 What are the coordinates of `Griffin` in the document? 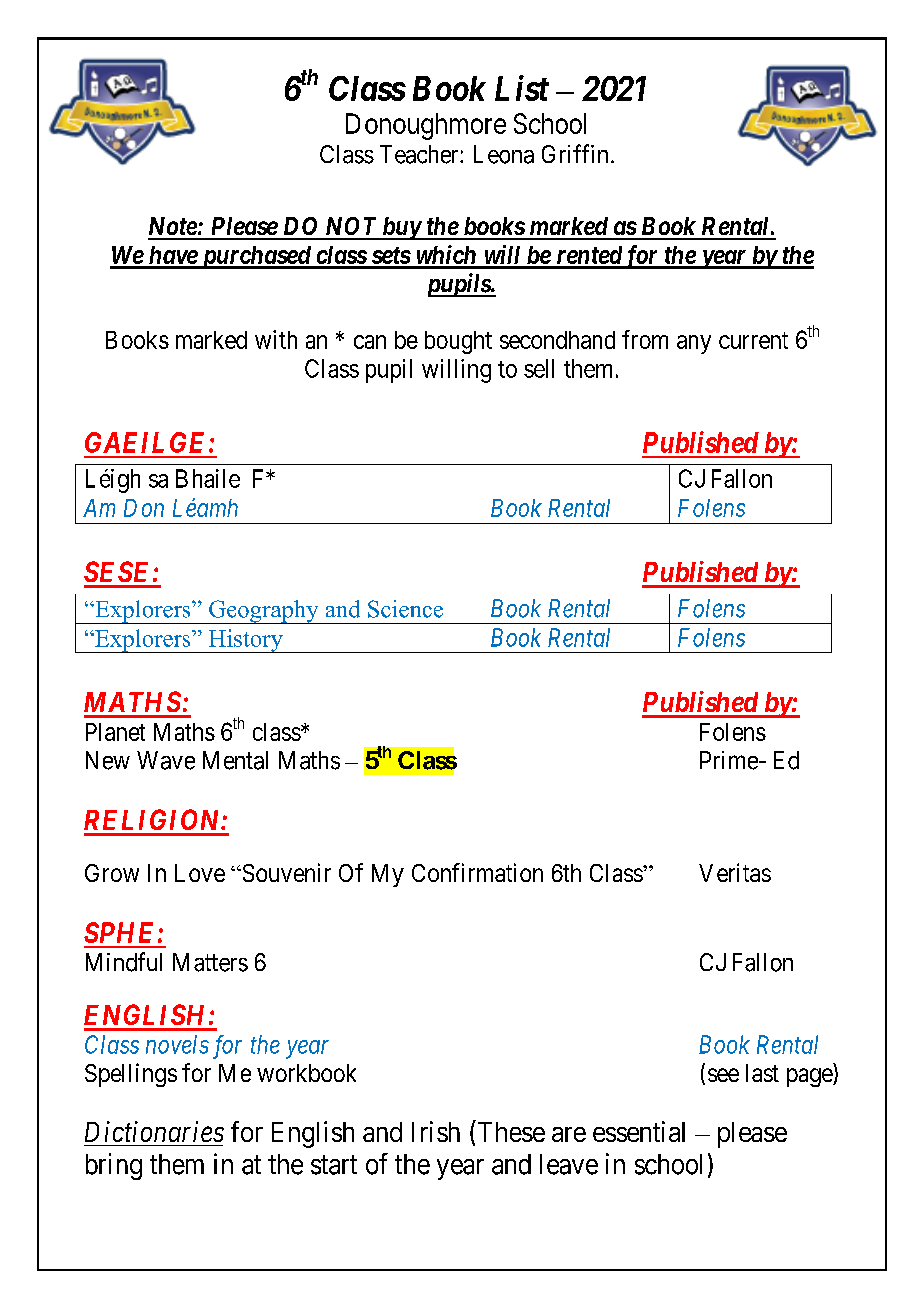 It's located at (575, 153).
